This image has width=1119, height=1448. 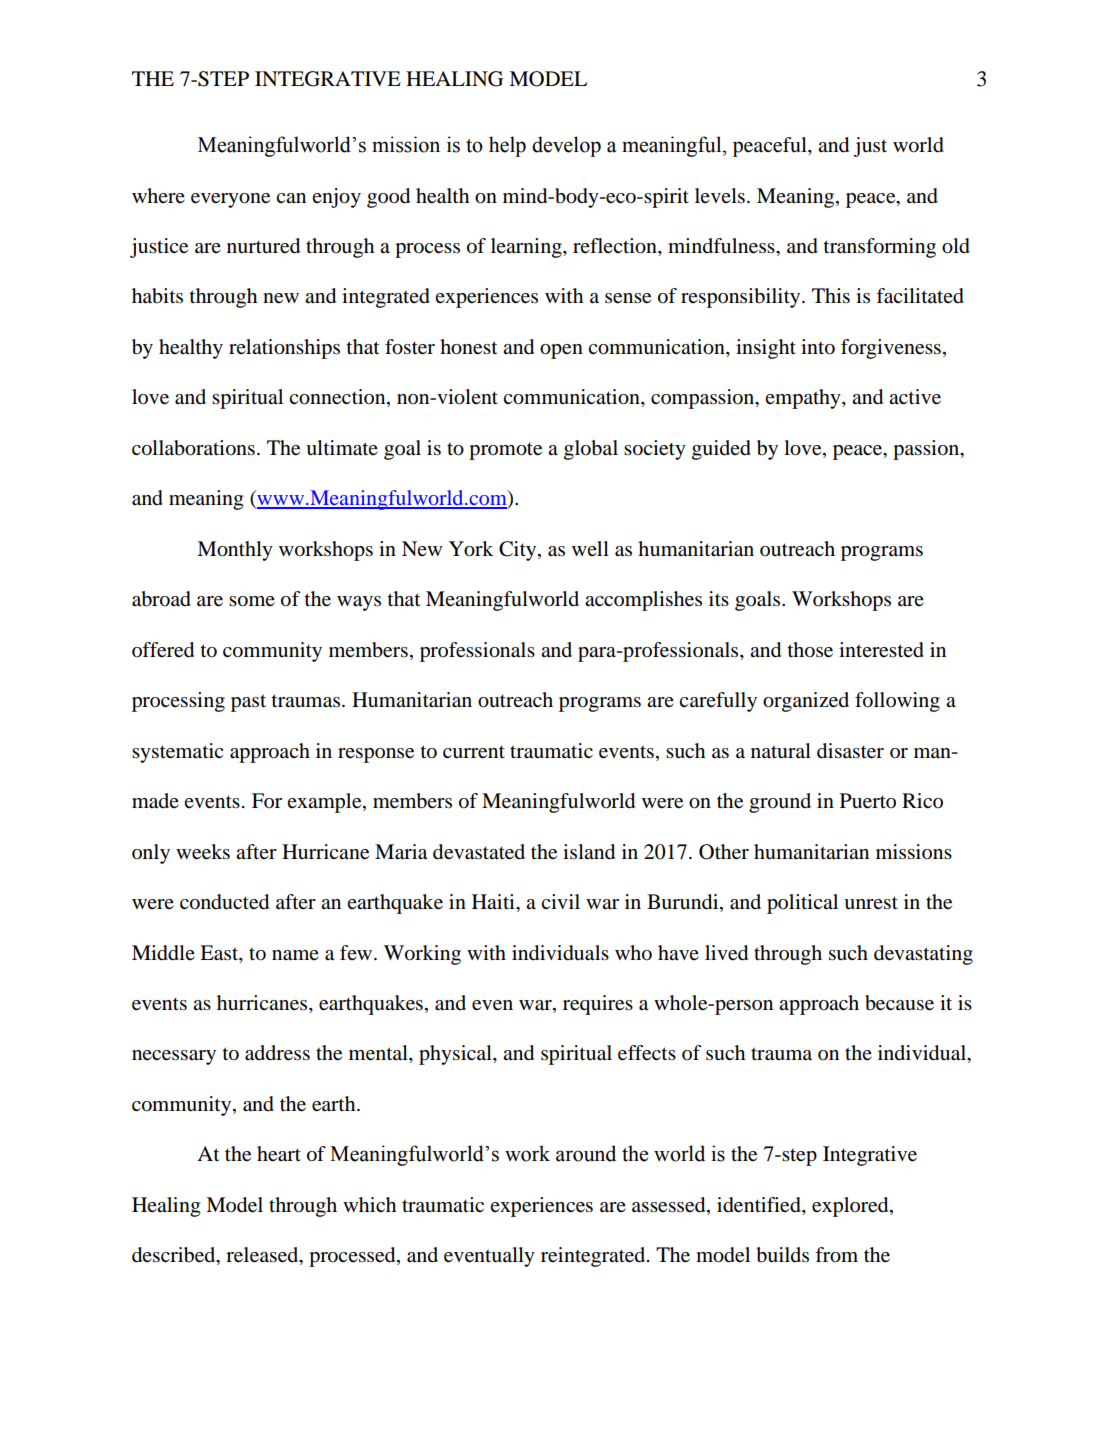 I want to click on requires, so click(x=598, y=1005).
